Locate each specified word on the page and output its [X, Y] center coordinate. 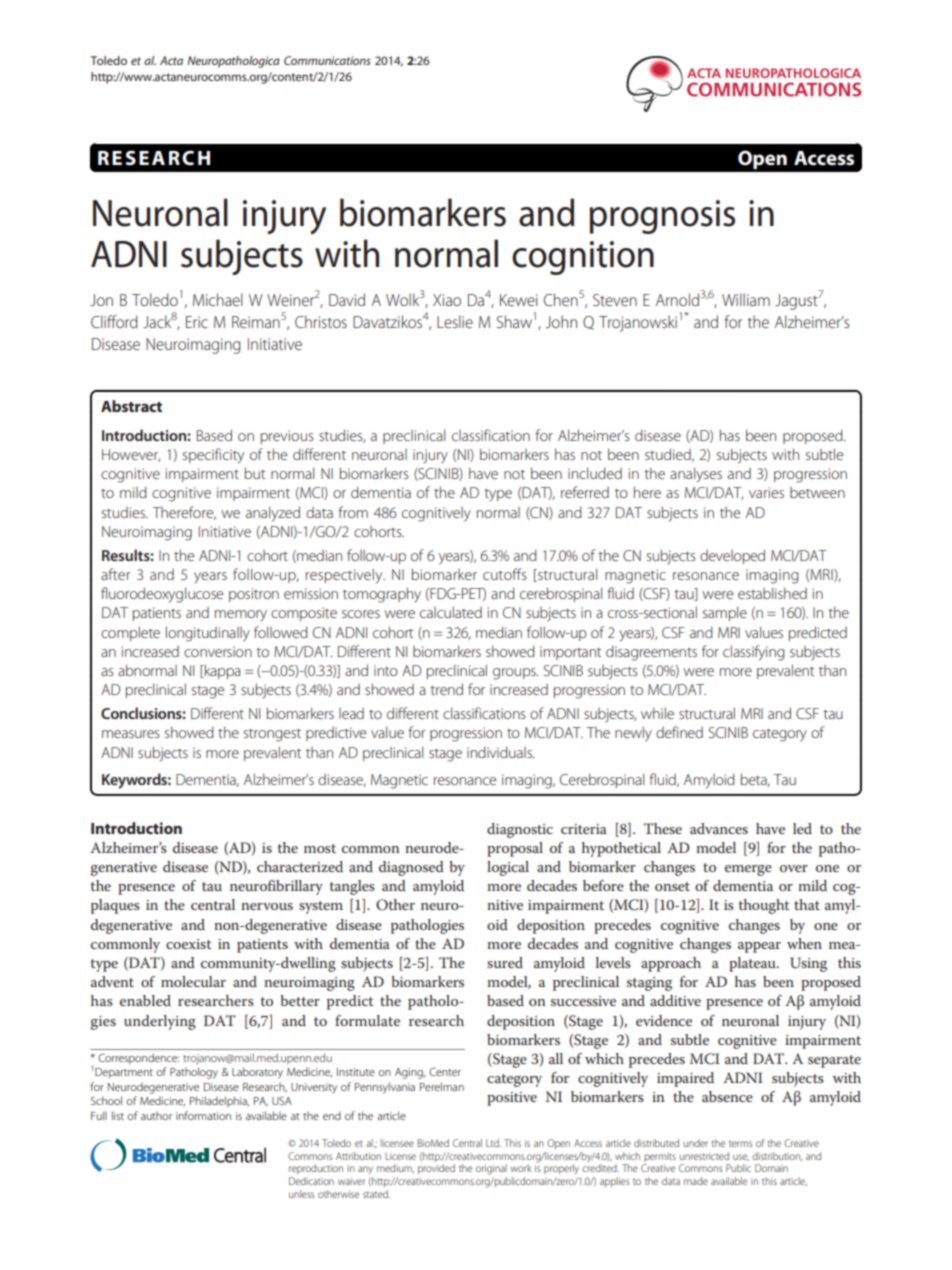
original [491, 1169]
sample [725, 613]
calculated [451, 612]
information [203, 1115]
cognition [583, 258]
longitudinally [208, 634]
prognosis [662, 217]
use [741, 1157]
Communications [327, 60]
